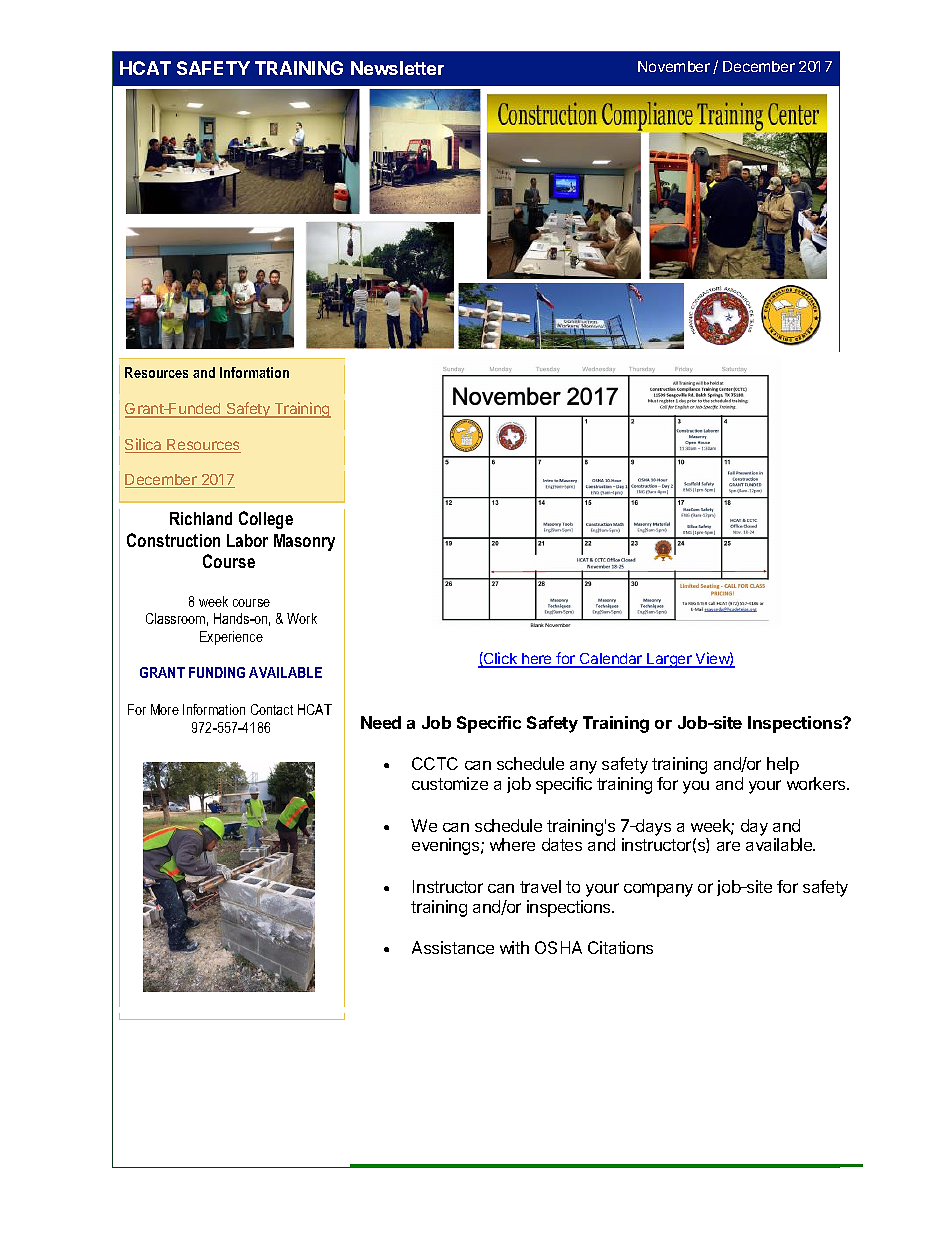  Describe the element at coordinates (397, 68) in the page. I see `Newsletter` at that location.
